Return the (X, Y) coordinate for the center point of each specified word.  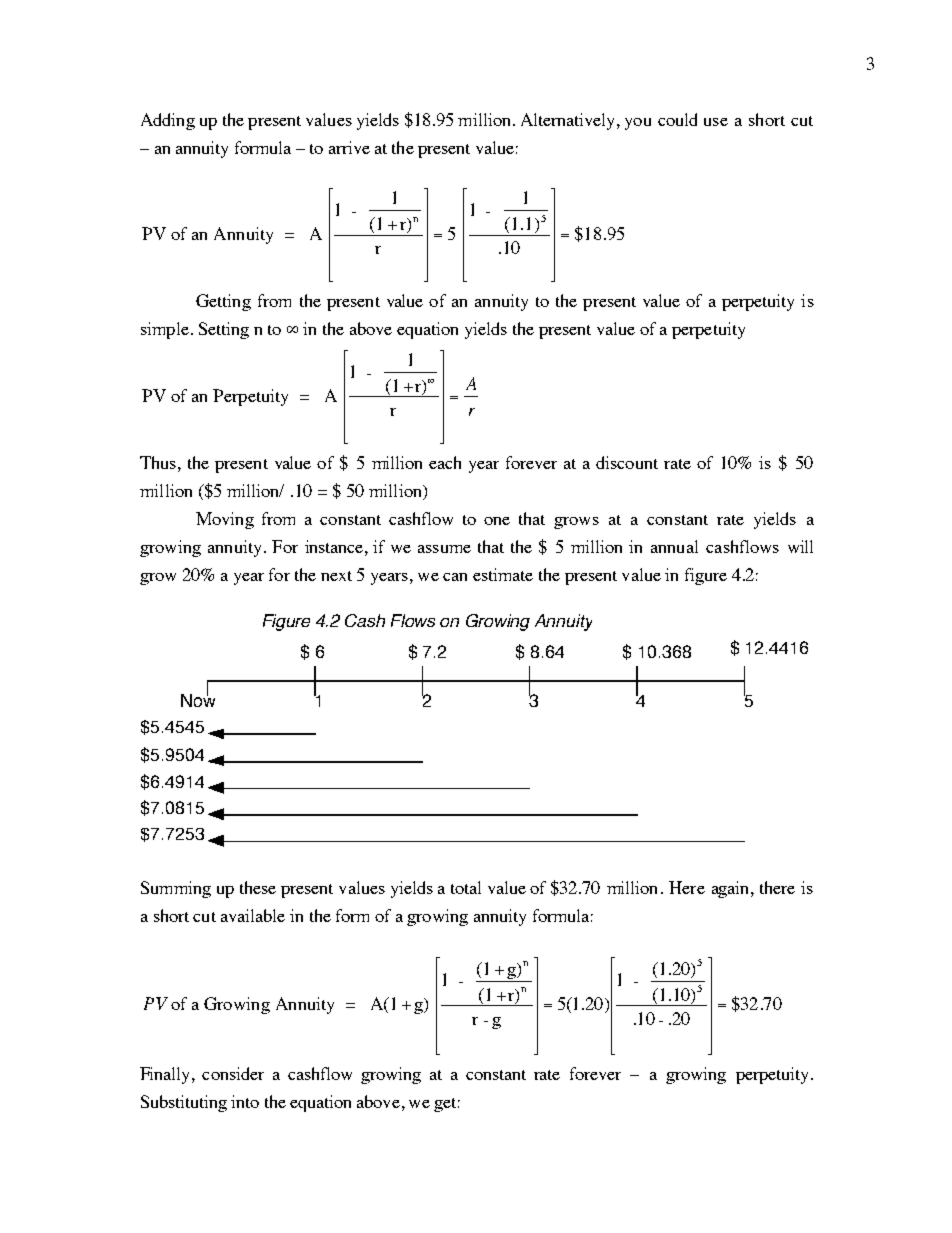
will (800, 546)
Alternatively (569, 121)
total (466, 887)
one (497, 521)
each (445, 462)
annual (674, 546)
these (258, 887)
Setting (224, 330)
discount (627, 462)
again (732, 889)
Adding (168, 121)
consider (233, 1073)
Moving (225, 520)
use (716, 122)
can (455, 577)
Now (198, 699)
